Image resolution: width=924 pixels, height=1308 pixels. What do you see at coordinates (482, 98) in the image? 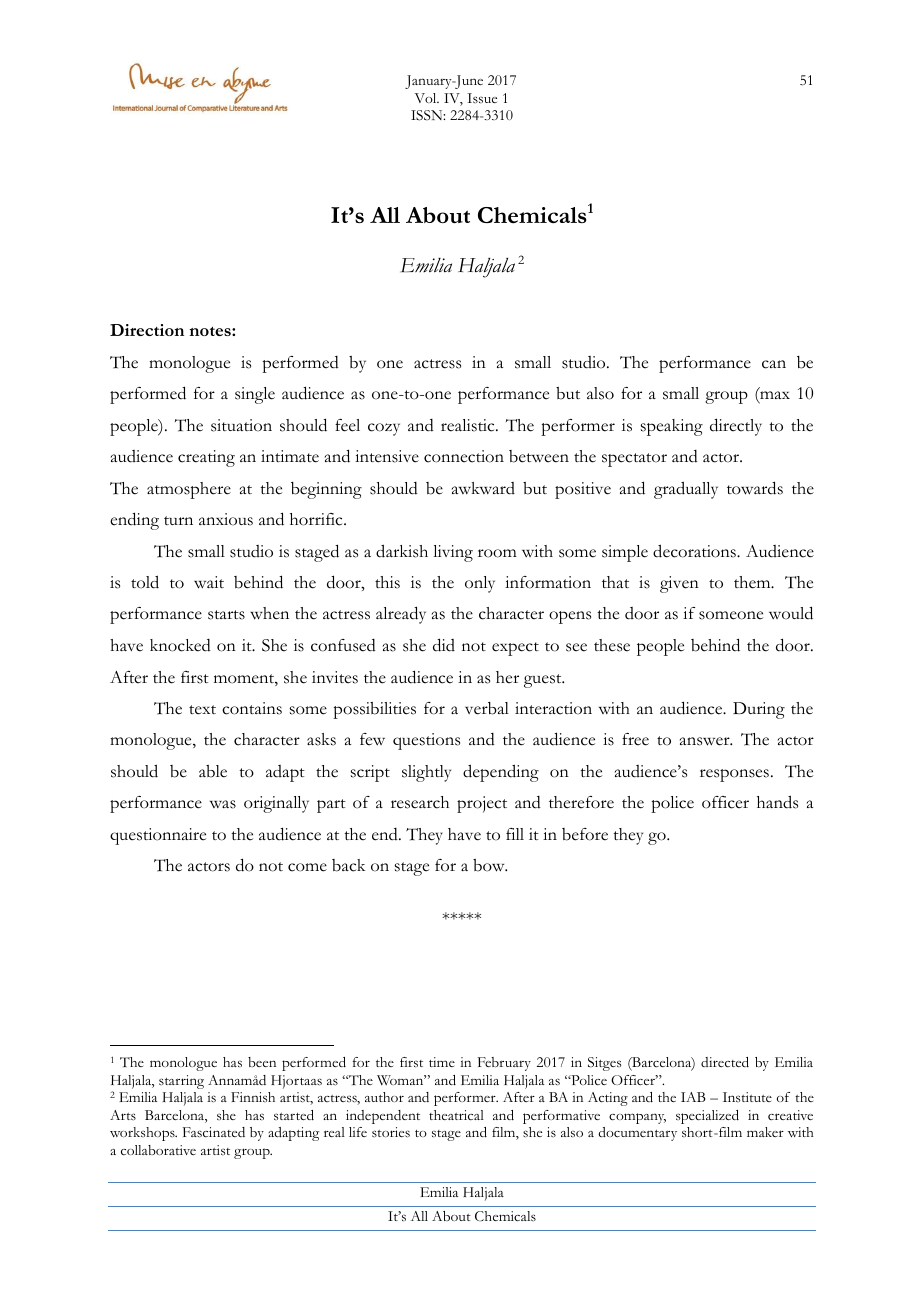
I see `Issue` at bounding box center [482, 98].
